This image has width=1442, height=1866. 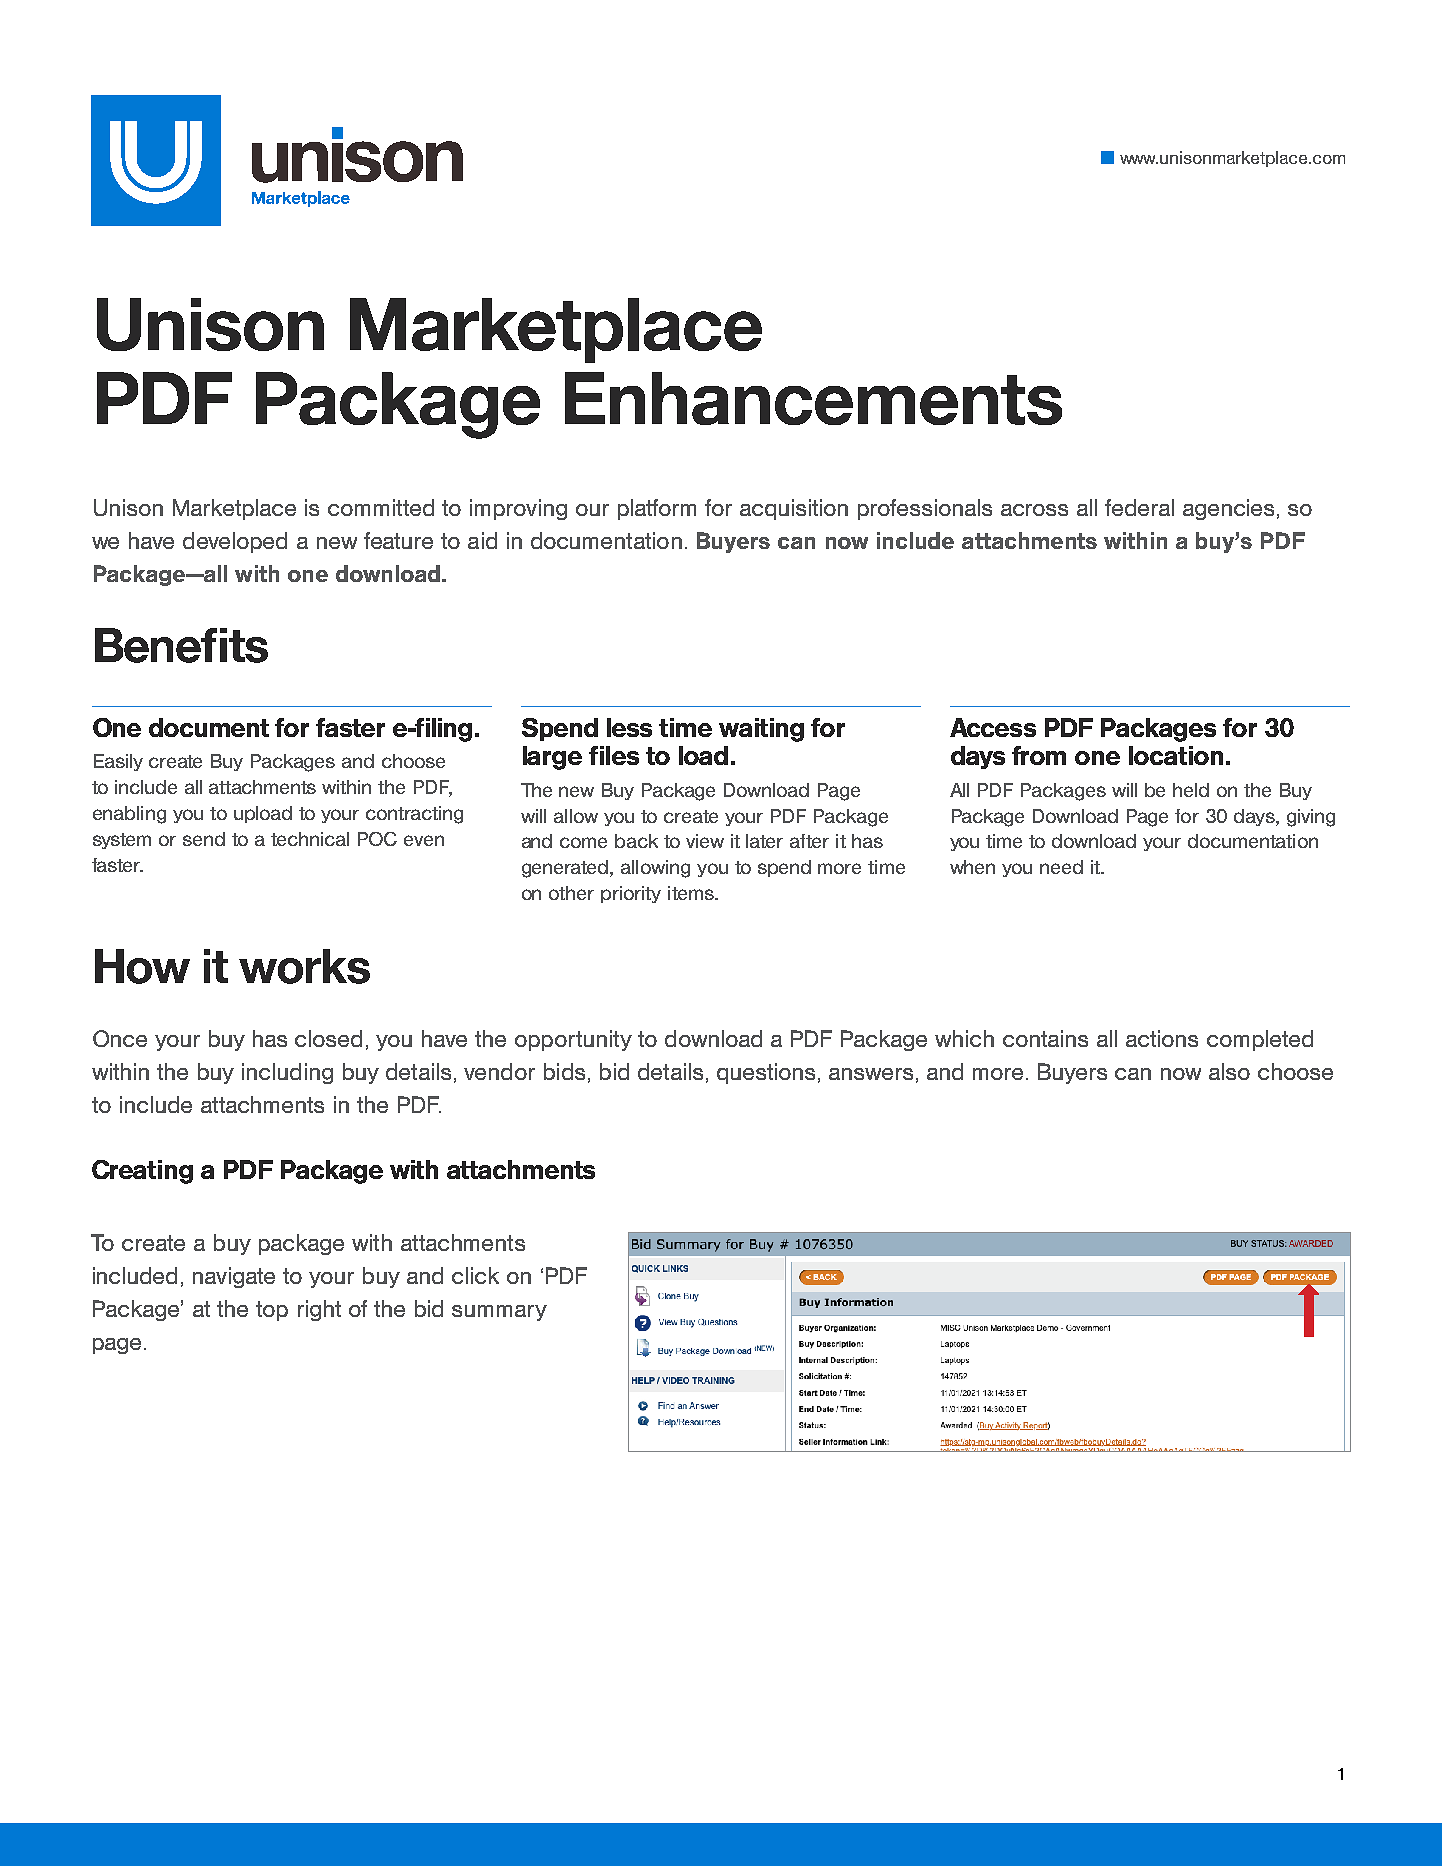 What do you see at coordinates (813, 398) in the image?
I see `Enhancements` at bounding box center [813, 398].
